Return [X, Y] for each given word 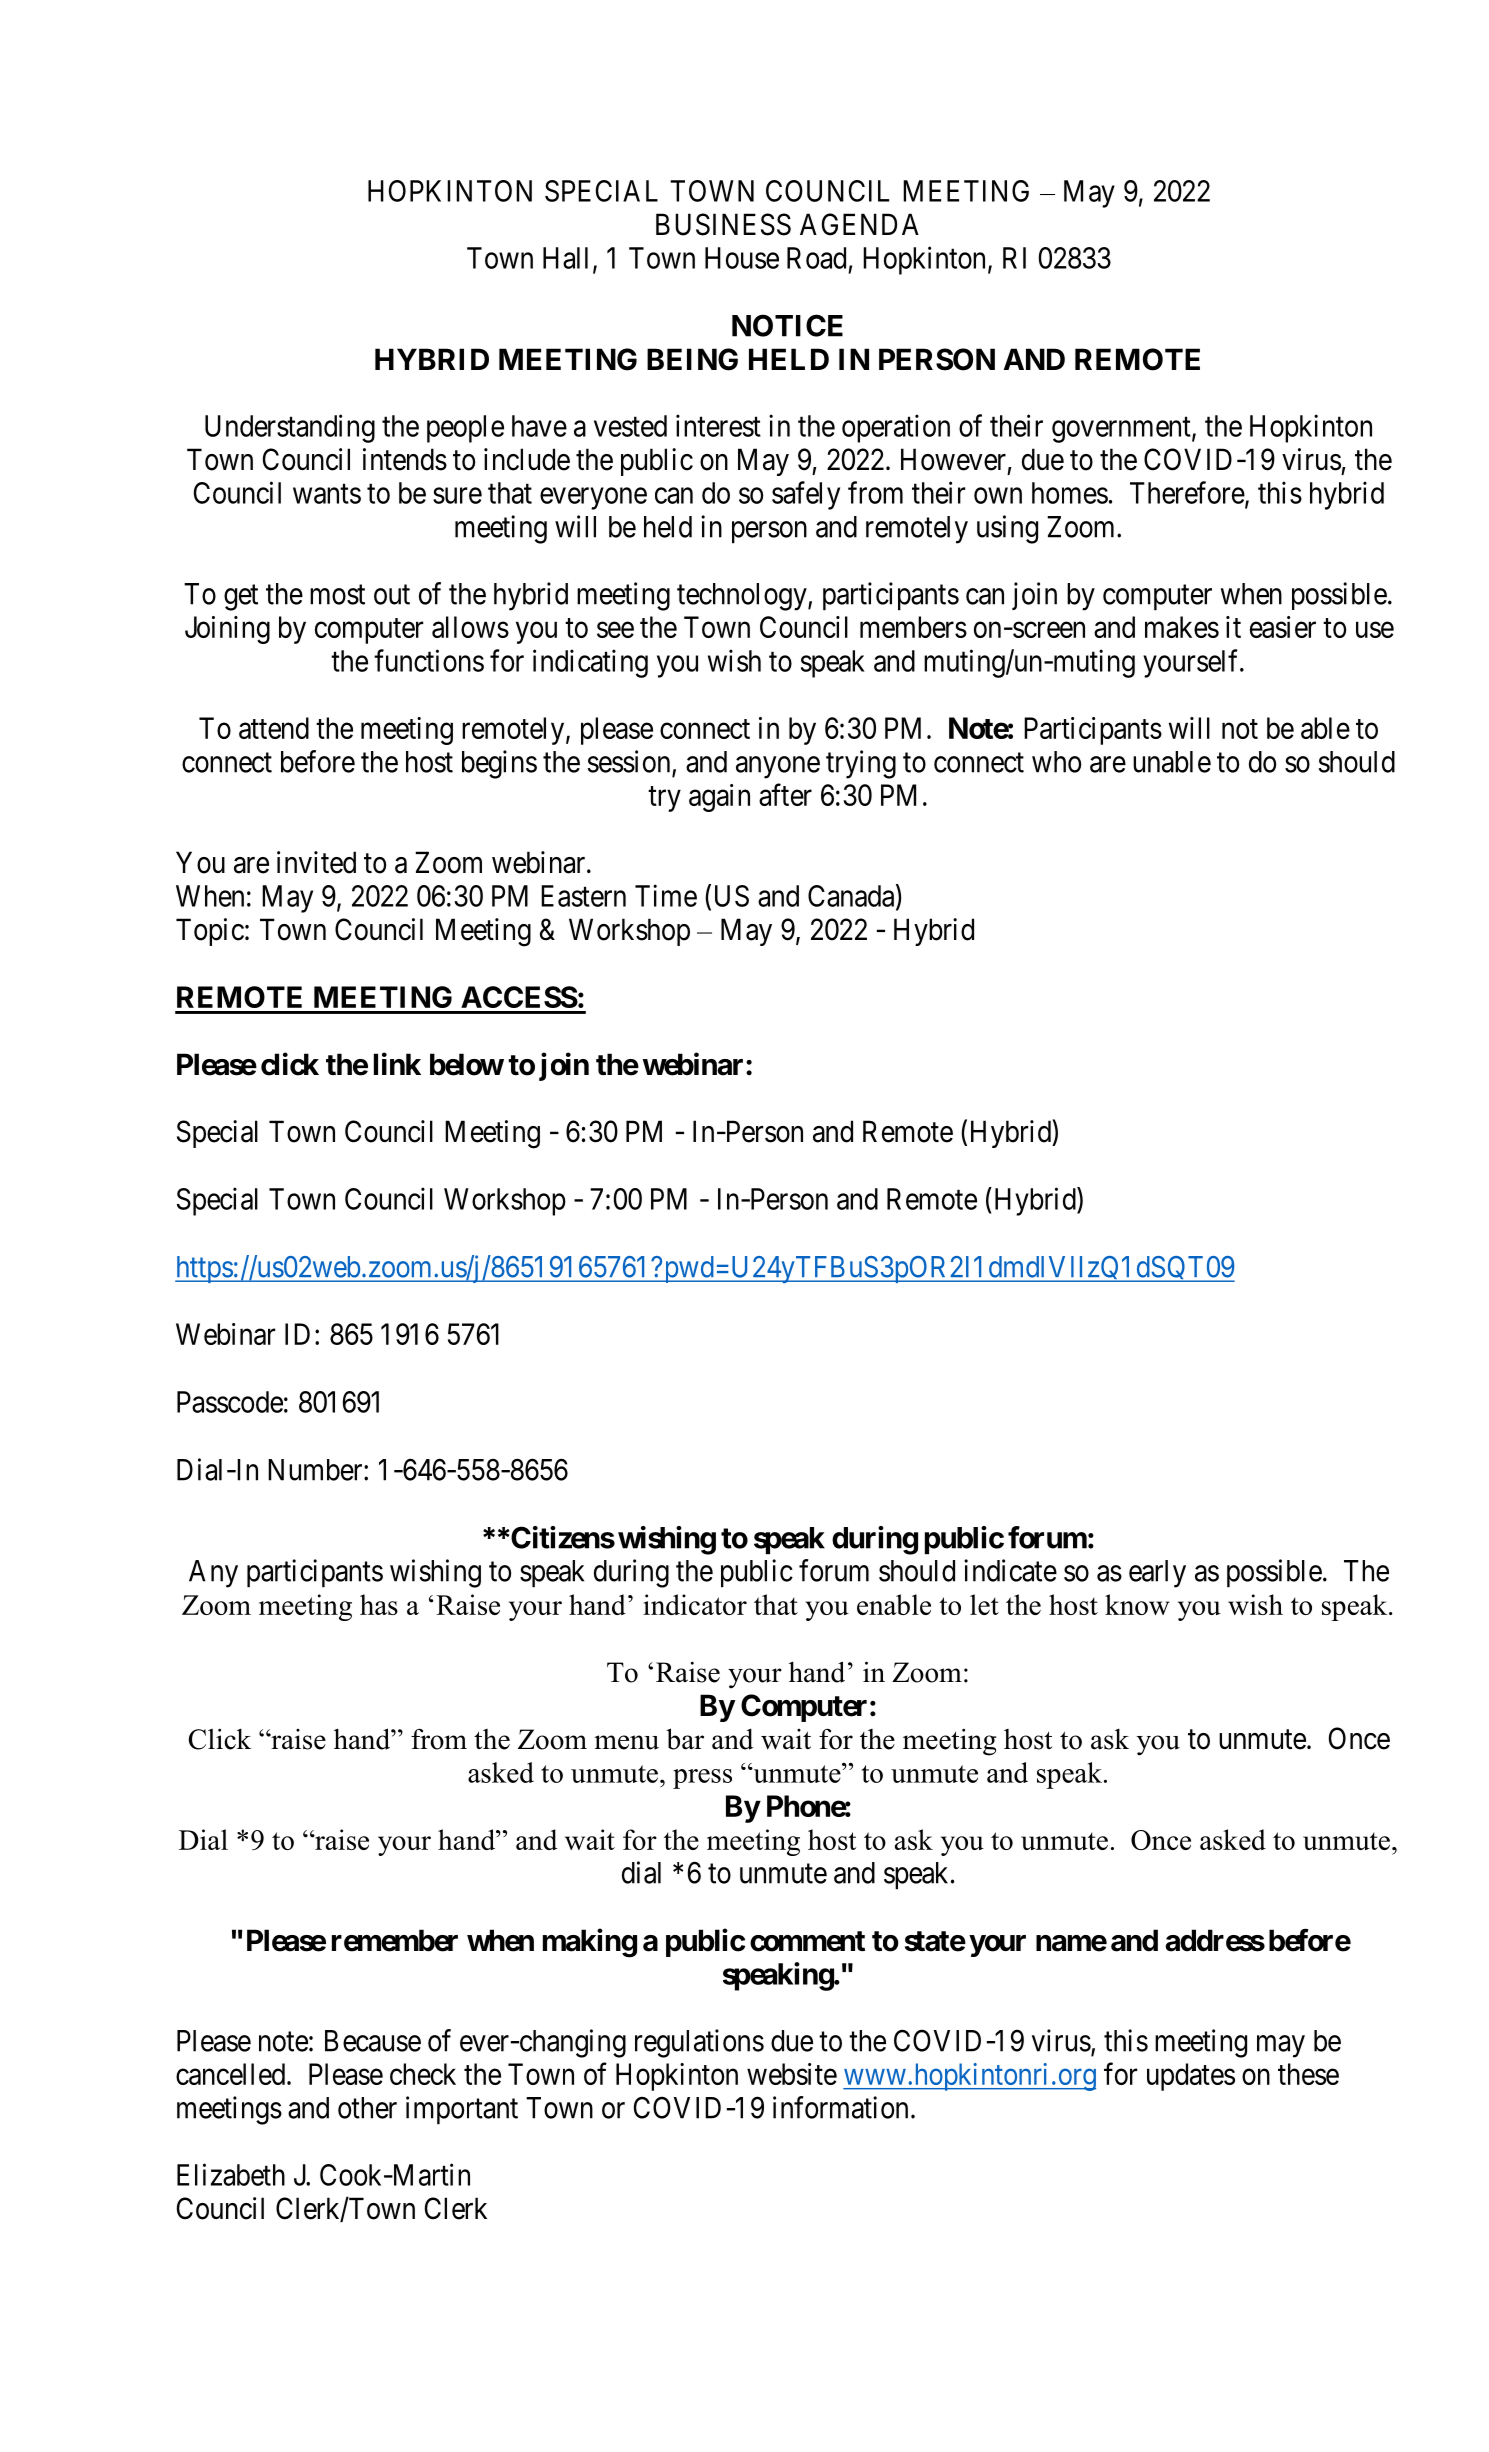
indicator [695, 1604]
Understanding [290, 428]
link [397, 1063]
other [367, 2108]
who [1057, 762]
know [1137, 1604]
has [379, 1604]
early [1157, 1574]
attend [274, 728]
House [742, 258]
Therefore [1187, 492]
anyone [778, 767]
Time [666, 895]
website [792, 2074]
